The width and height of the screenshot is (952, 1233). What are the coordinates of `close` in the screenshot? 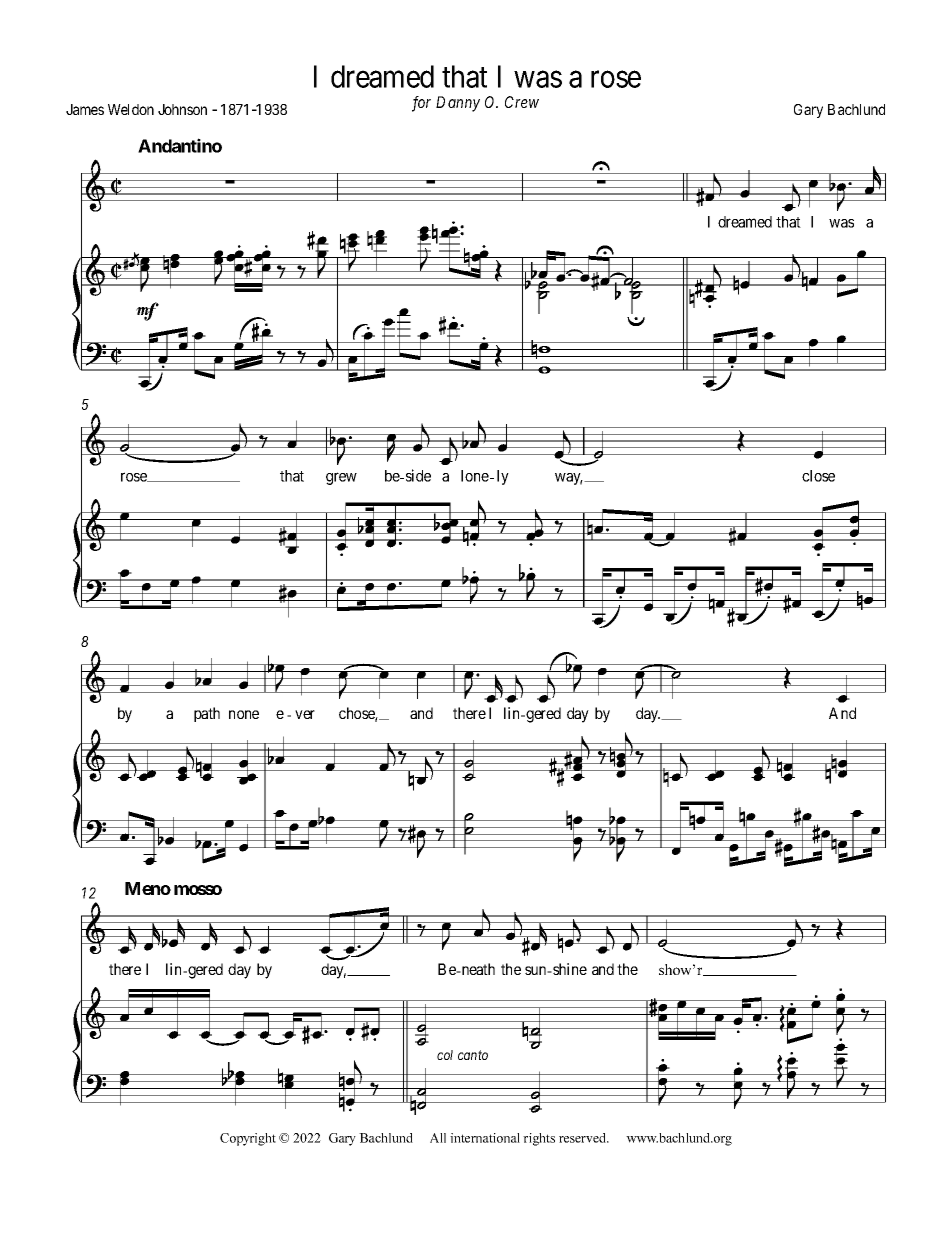 It's located at (818, 476).
